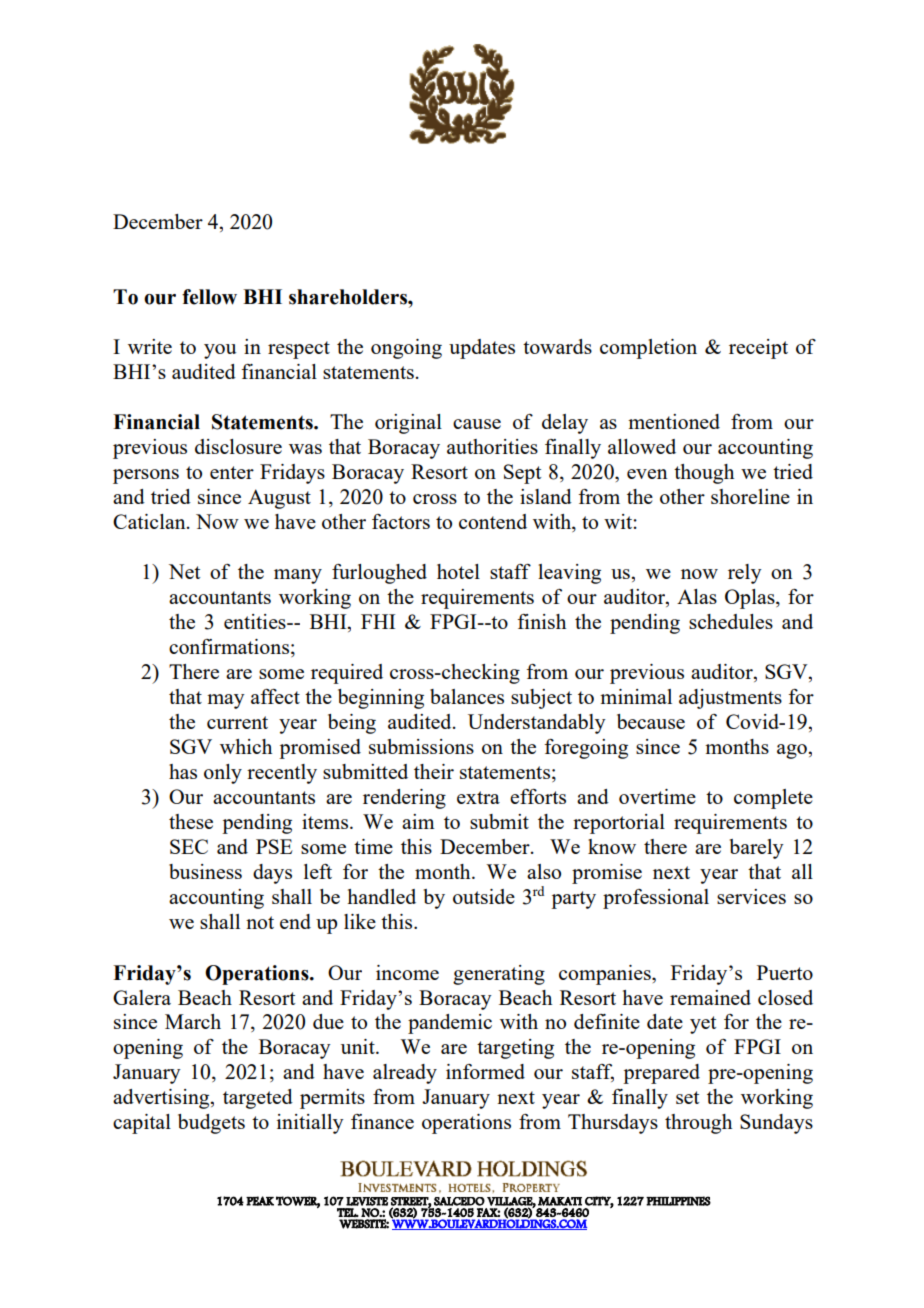 This screenshot has width=924, height=1308. I want to click on MAKATI, so click(560, 1201).
